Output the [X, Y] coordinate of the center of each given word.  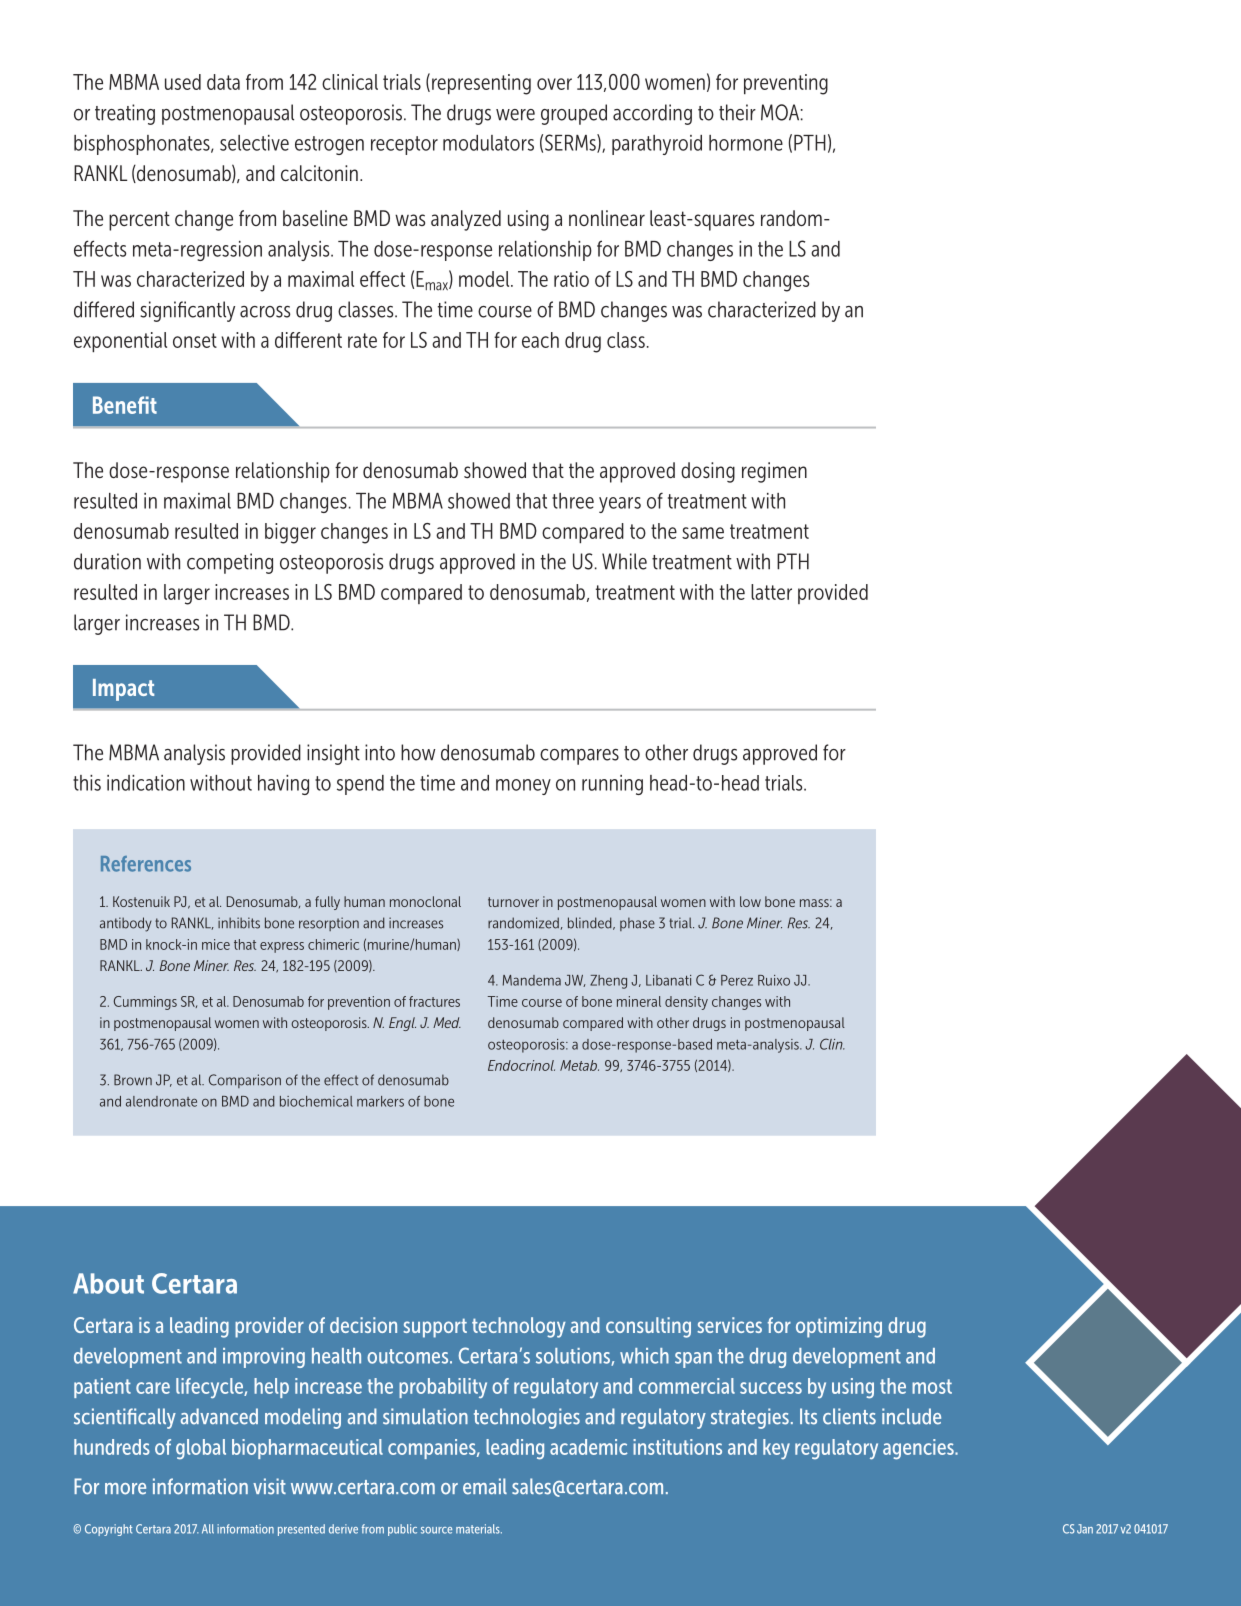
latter [771, 592]
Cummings [145, 1003]
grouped [574, 114]
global [201, 1449]
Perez [737, 980]
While [624, 561]
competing [230, 563]
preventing [786, 84]
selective [254, 143]
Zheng [608, 982]
